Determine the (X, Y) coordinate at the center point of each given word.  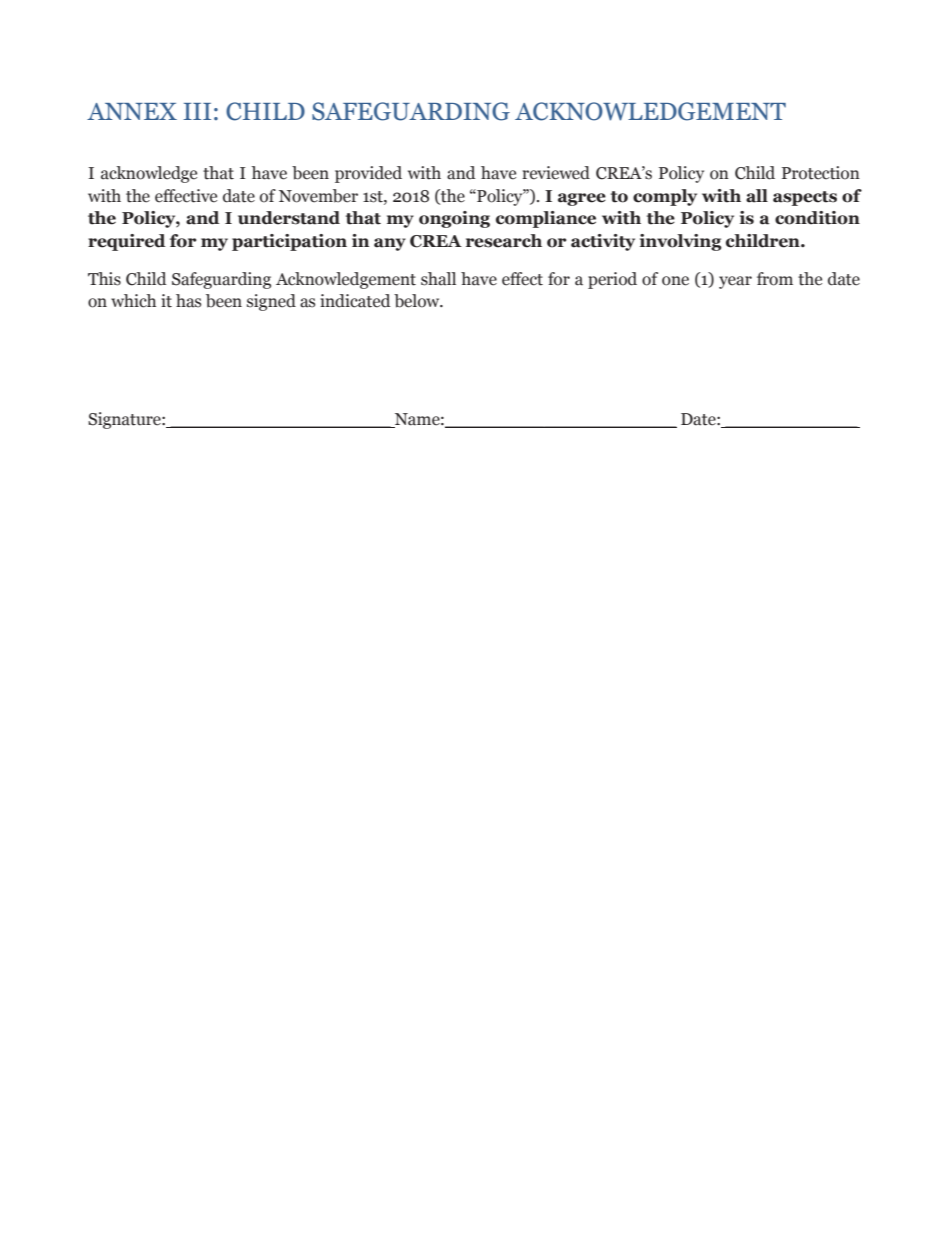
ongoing (454, 219)
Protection (821, 173)
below (418, 301)
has (188, 301)
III (197, 111)
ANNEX (132, 111)
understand (289, 218)
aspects (805, 198)
